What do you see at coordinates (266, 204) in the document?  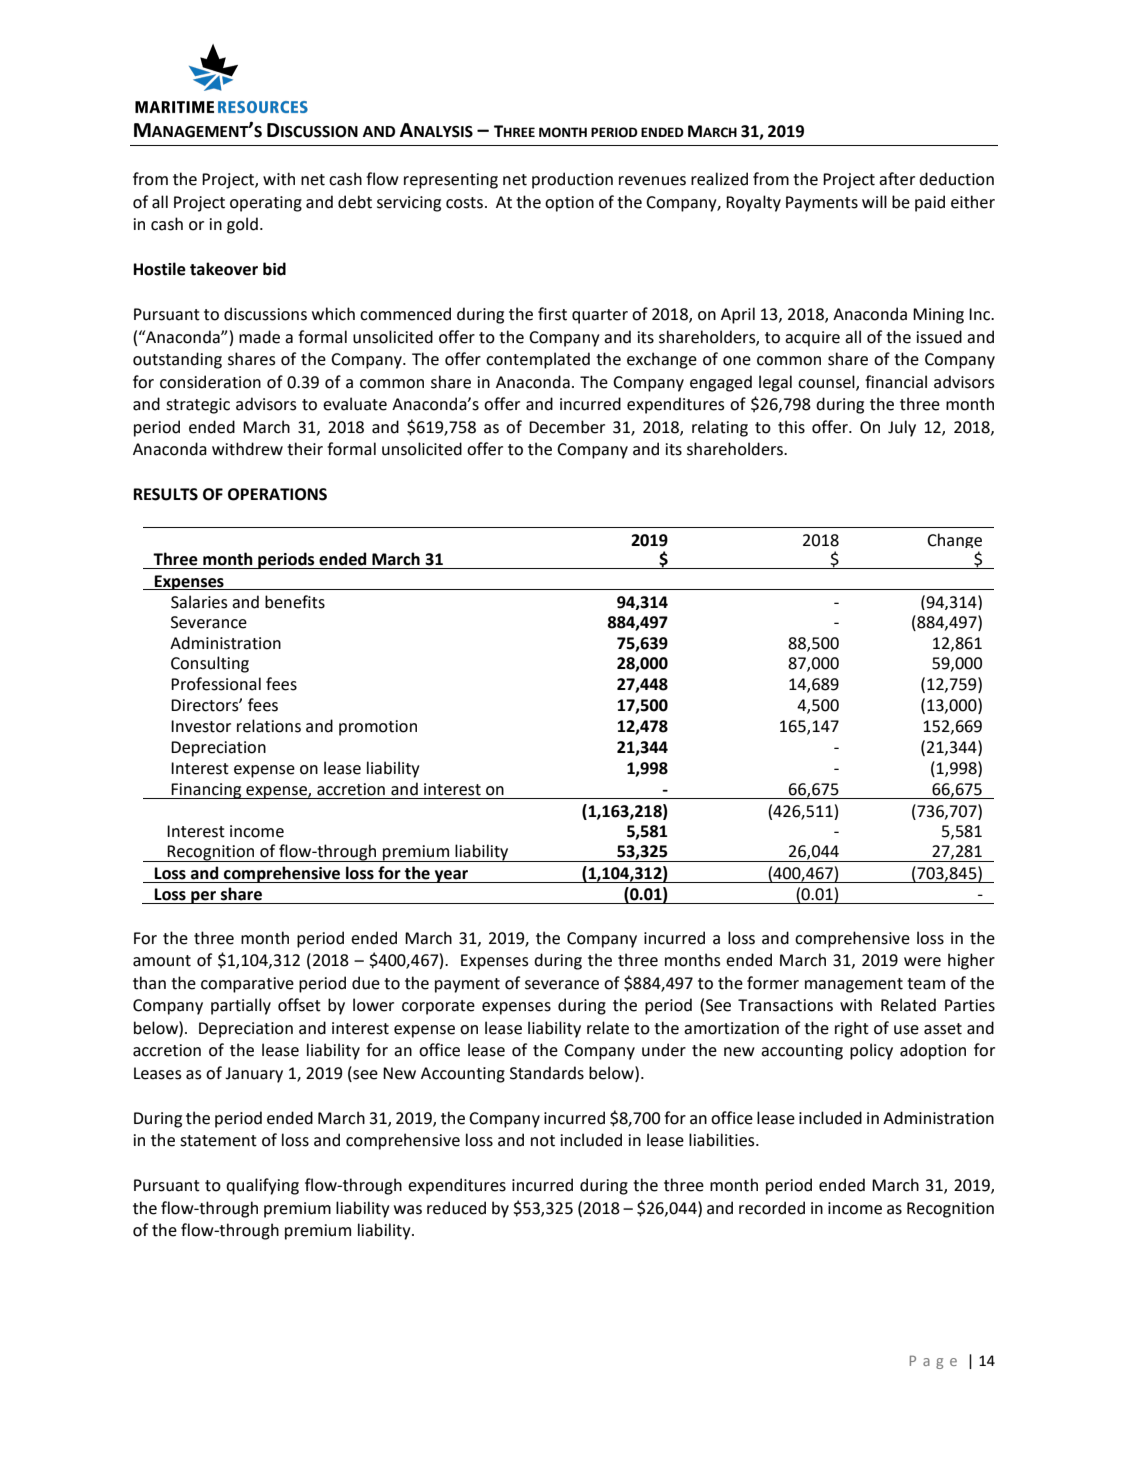 I see `operating` at bounding box center [266, 204].
